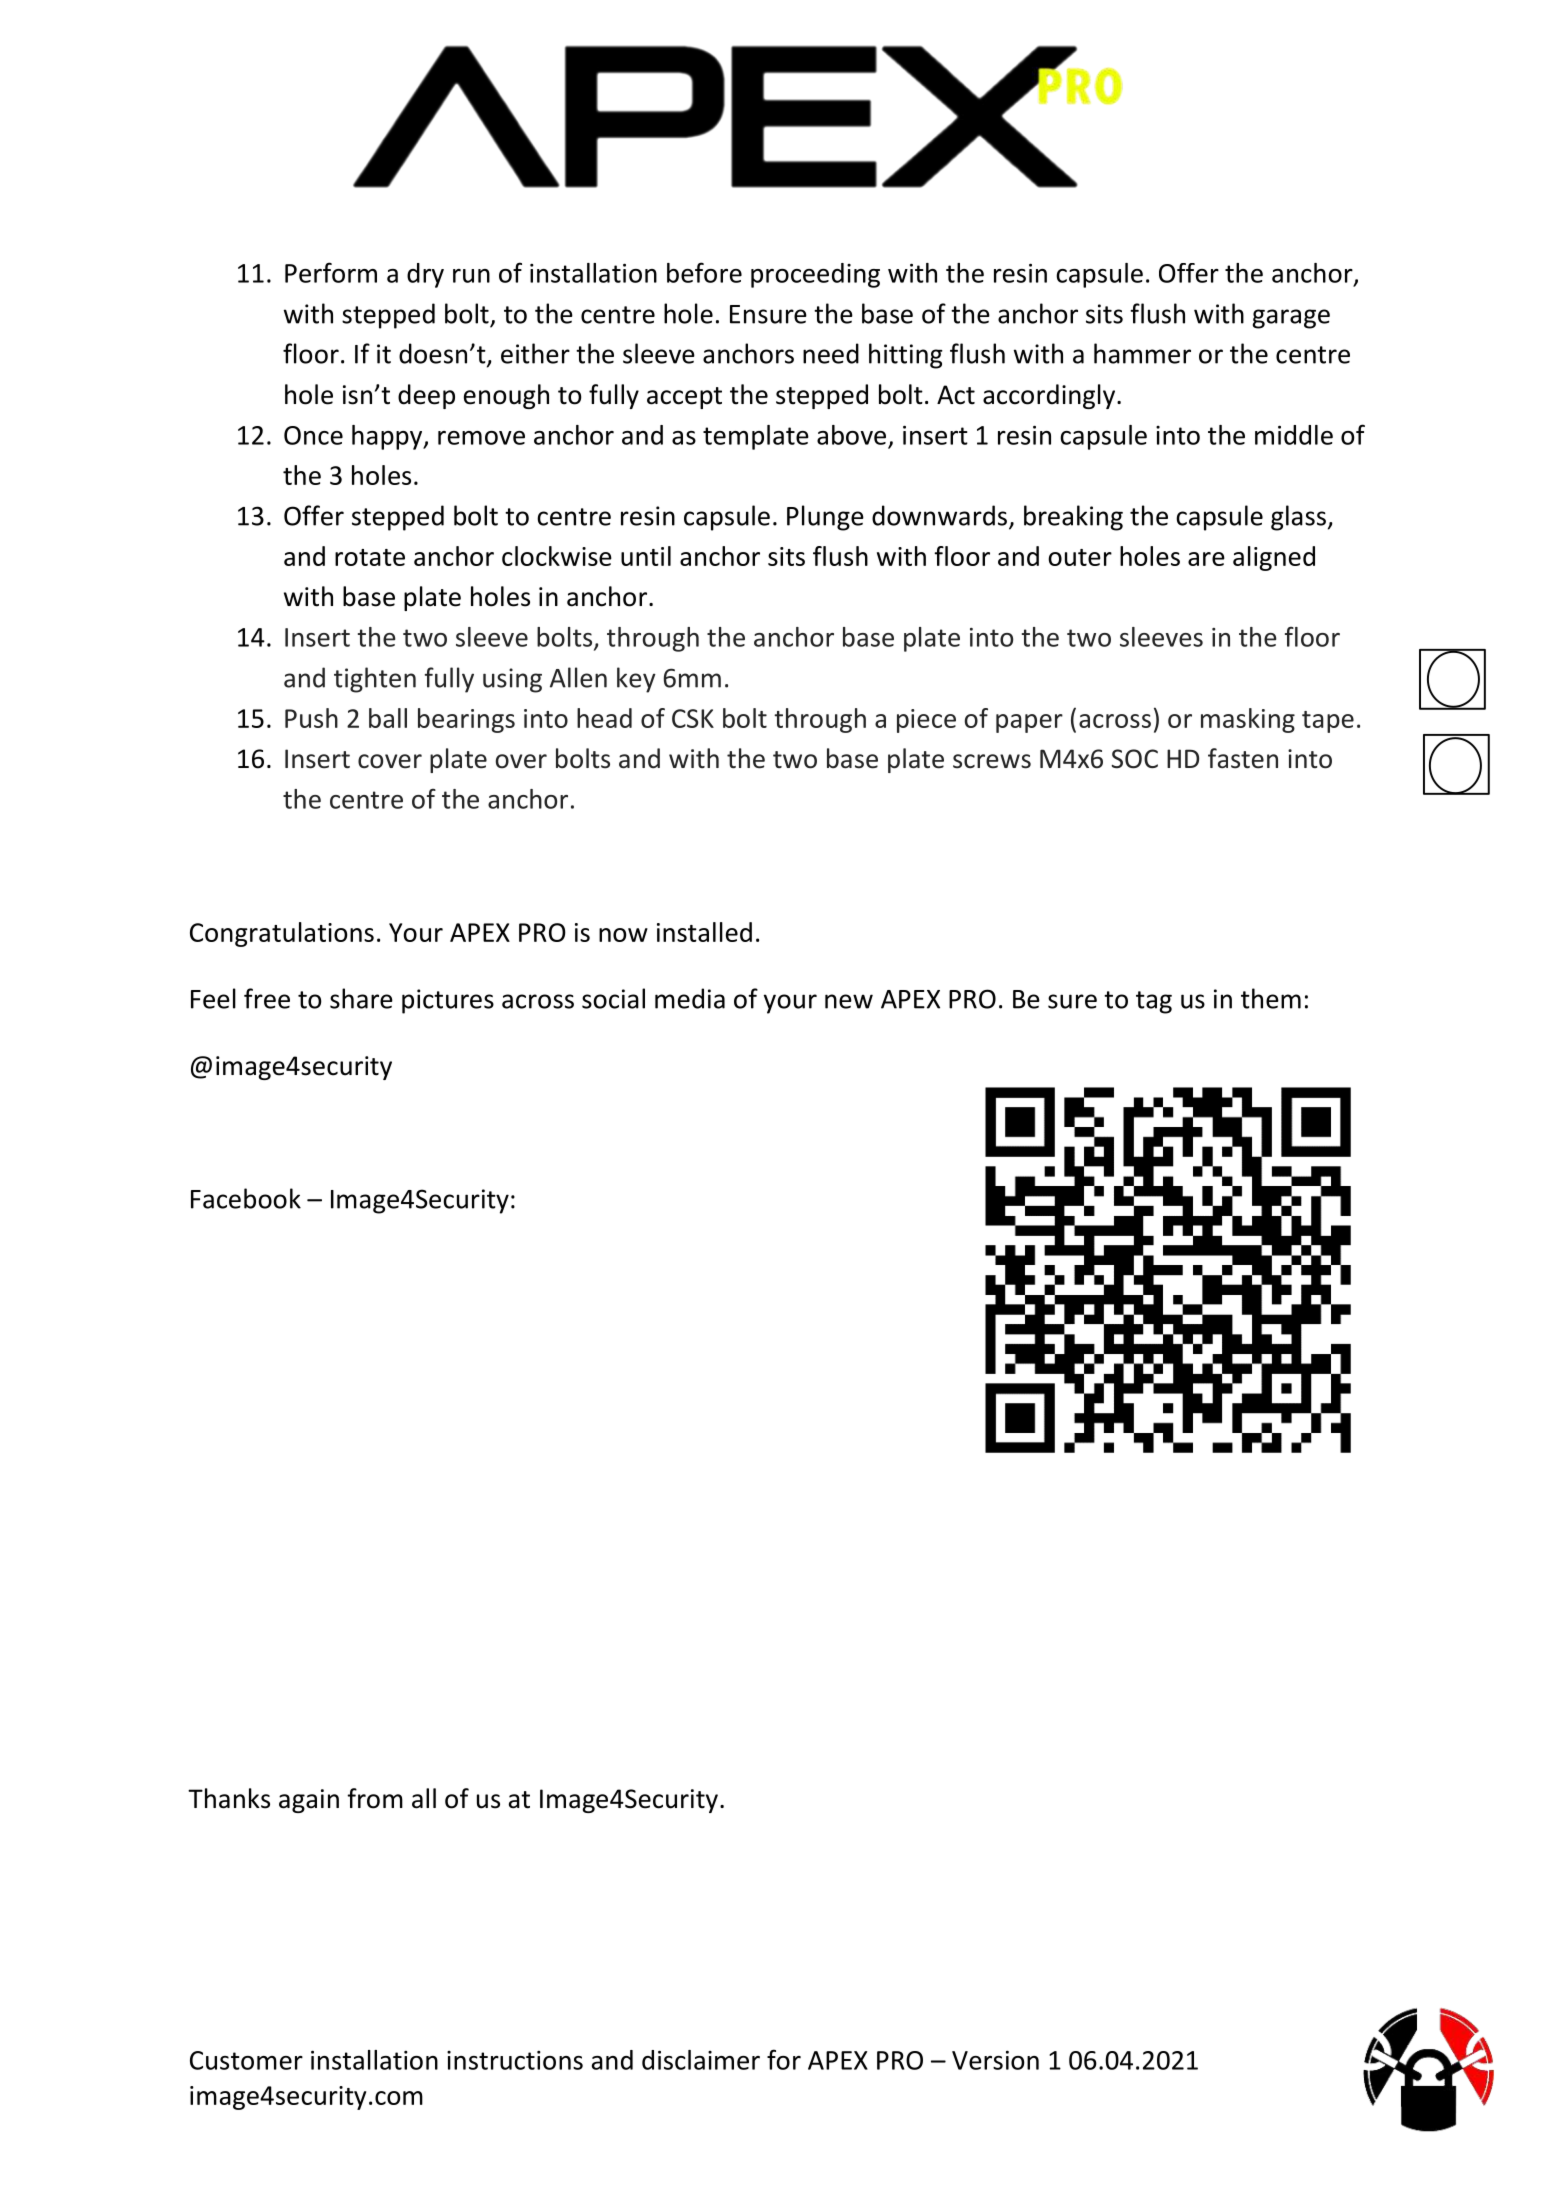 This screenshot has width=1559, height=2205. I want to click on tag, so click(1154, 1002).
